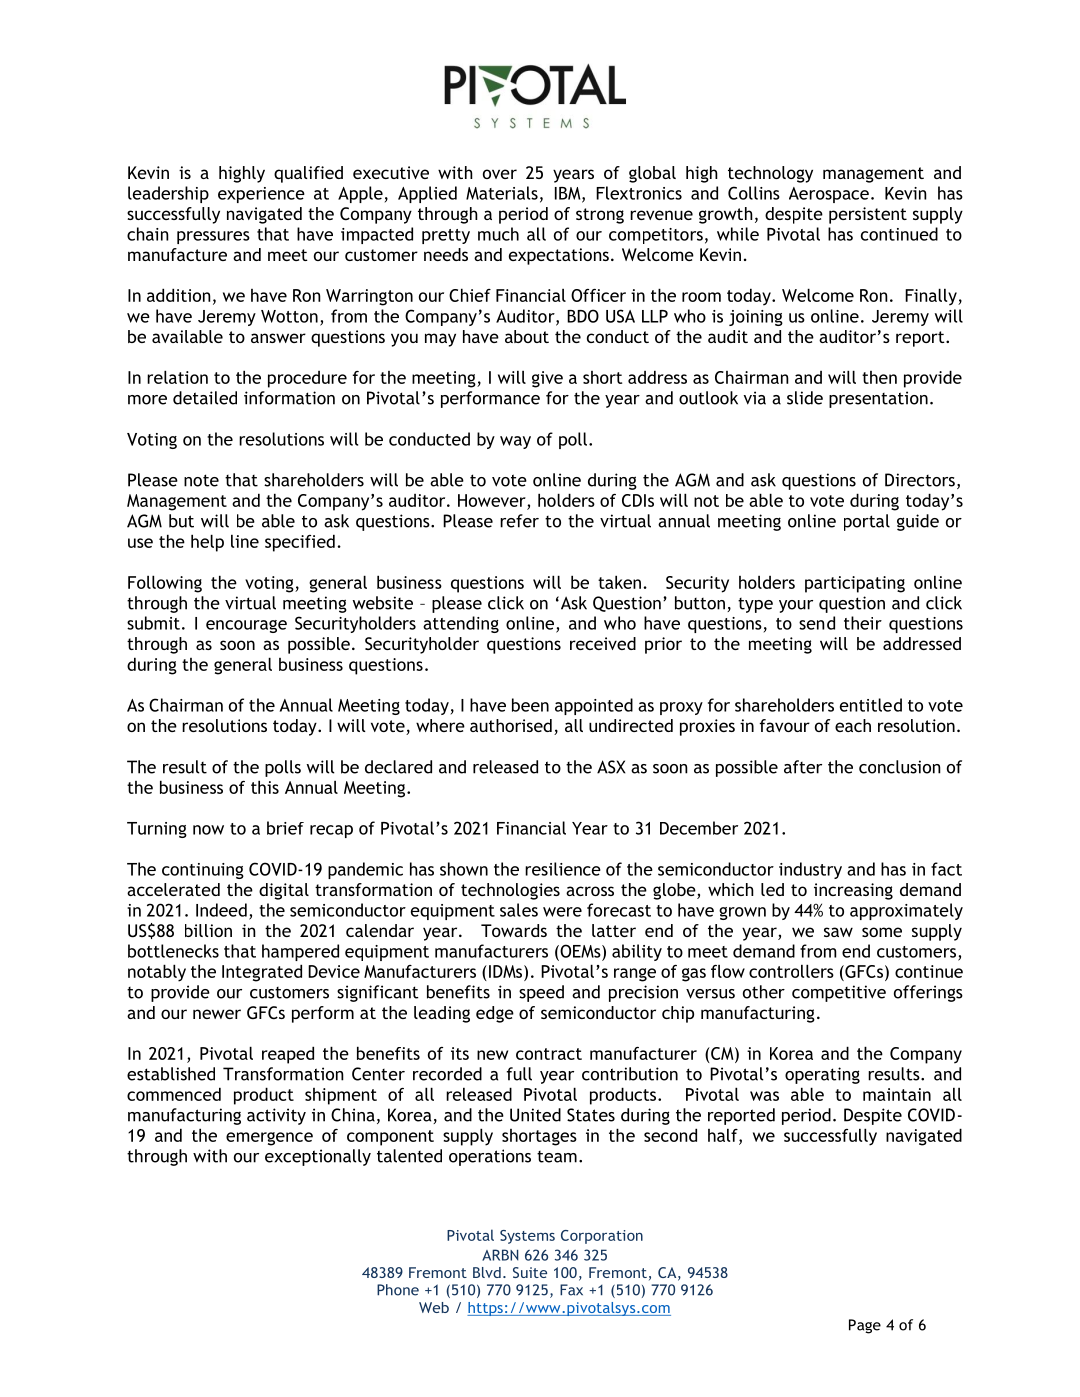  What do you see at coordinates (207, 543) in the screenshot?
I see `help` at bounding box center [207, 543].
